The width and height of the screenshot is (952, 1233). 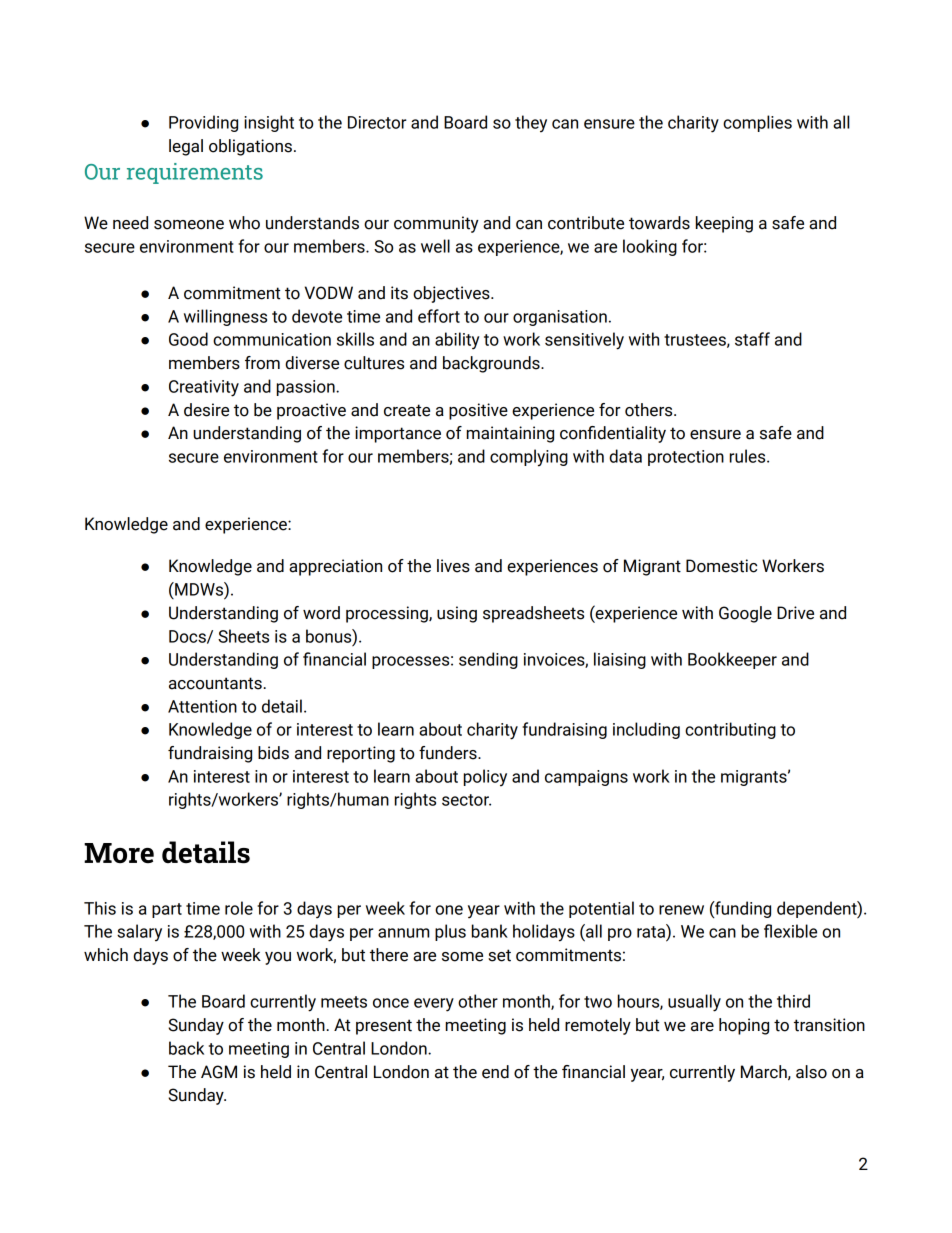 I want to click on rules, so click(x=749, y=456).
